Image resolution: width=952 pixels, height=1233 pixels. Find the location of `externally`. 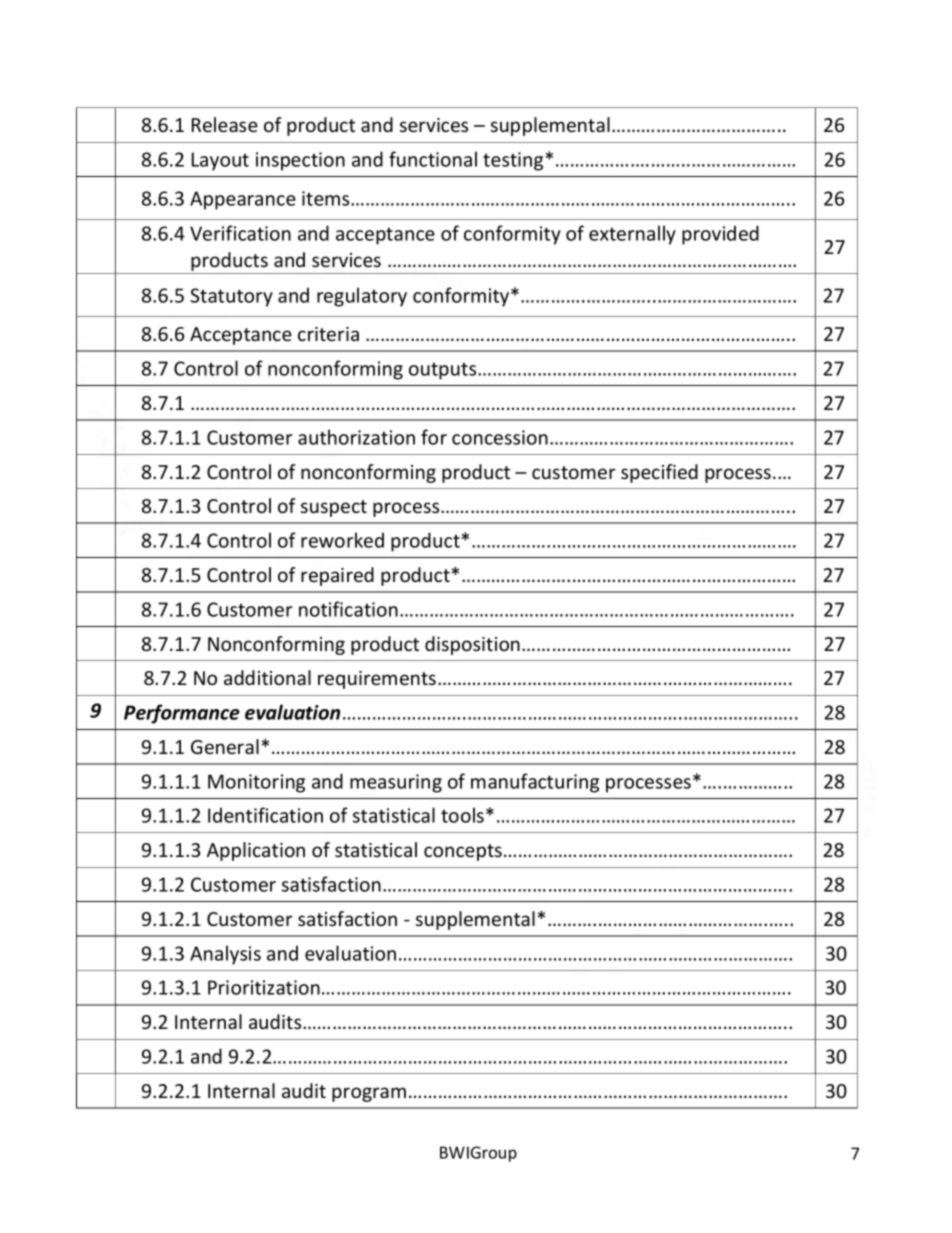

externally is located at coordinates (632, 235).
